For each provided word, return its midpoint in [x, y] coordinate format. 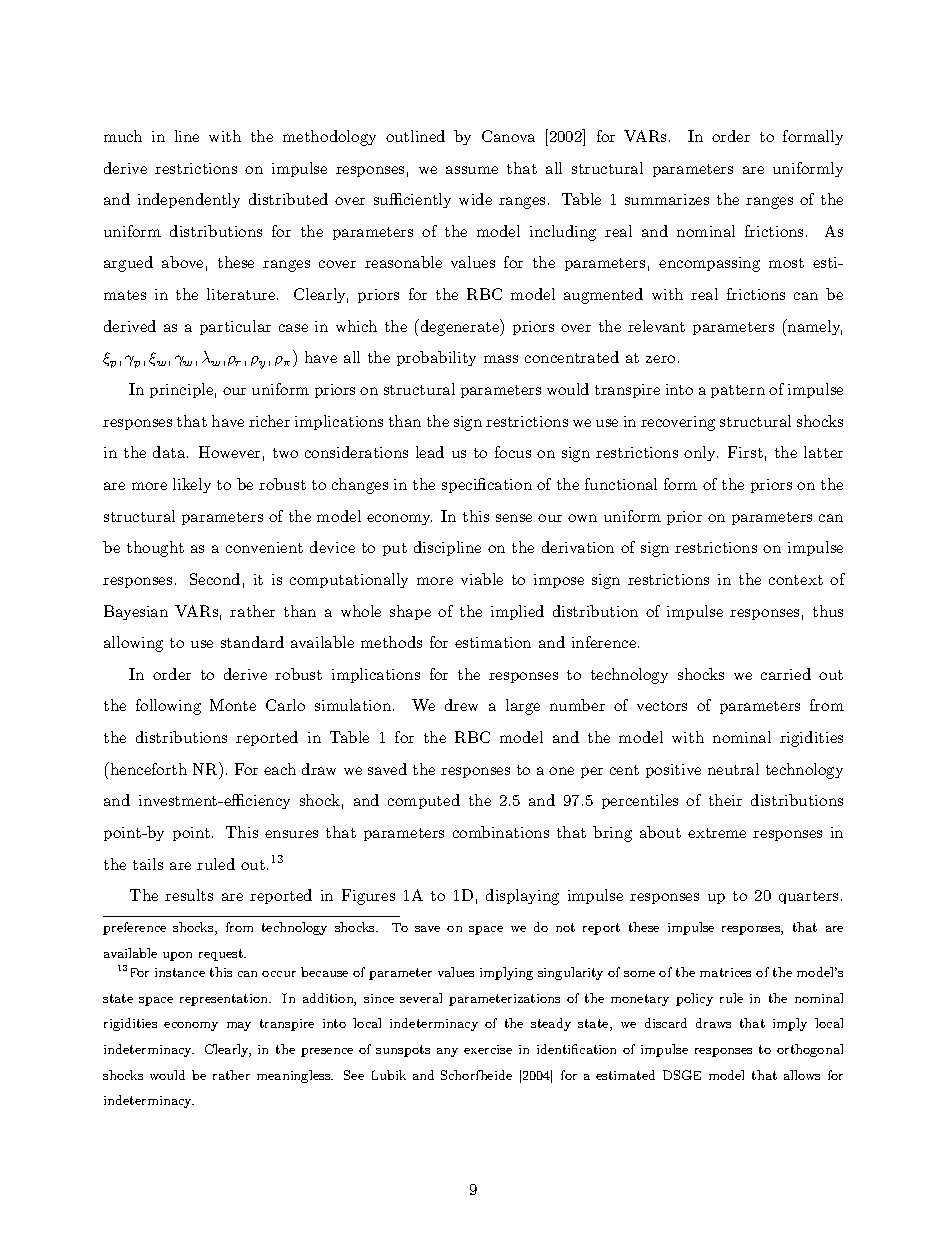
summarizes [667, 199]
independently [189, 200]
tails [148, 864]
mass [501, 359]
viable [482, 579]
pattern [738, 391]
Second [215, 579]
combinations [501, 832]
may [239, 1026]
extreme [717, 833]
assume [472, 170]
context [796, 580]
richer [269, 421]
